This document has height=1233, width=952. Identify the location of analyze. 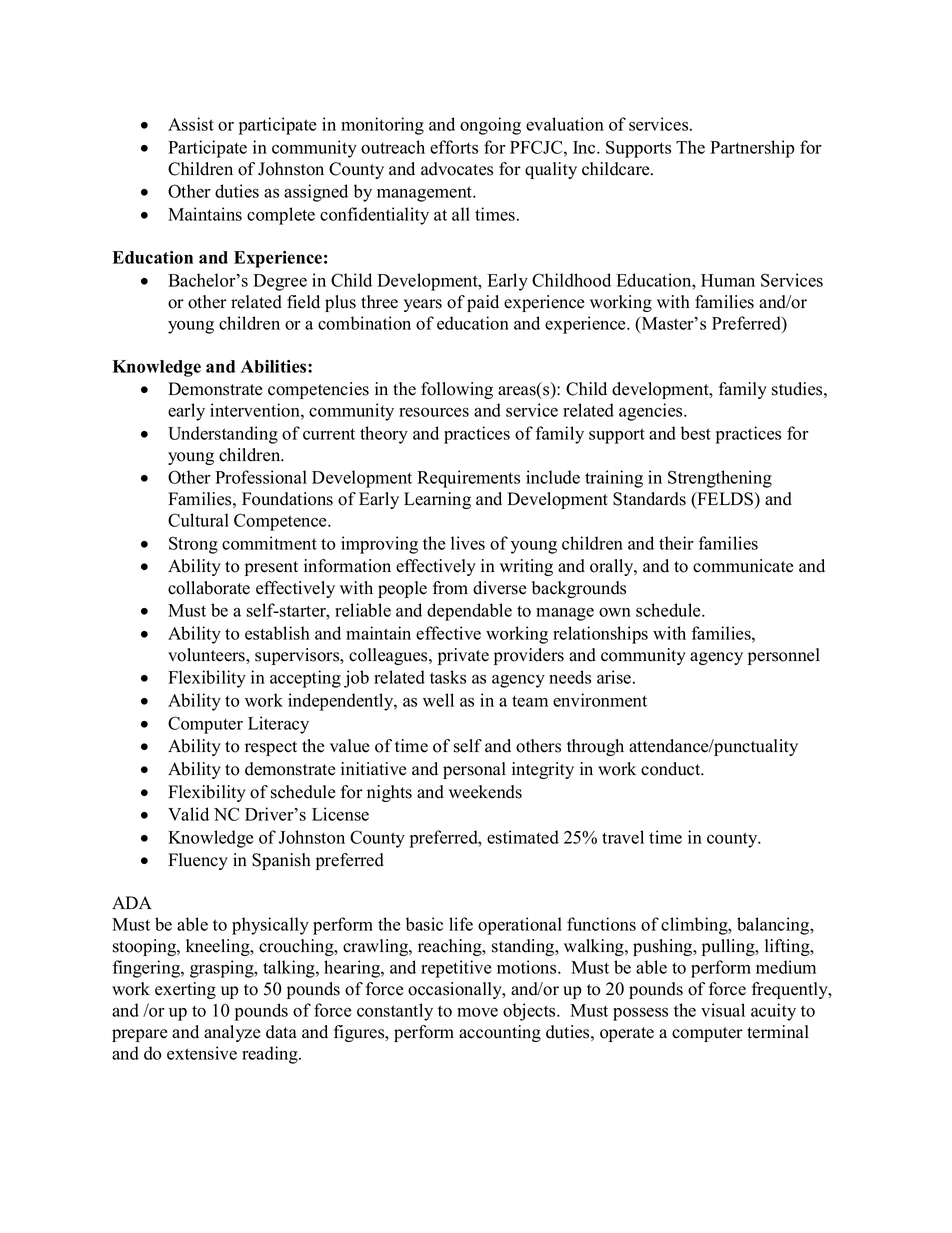
(232, 1033).
